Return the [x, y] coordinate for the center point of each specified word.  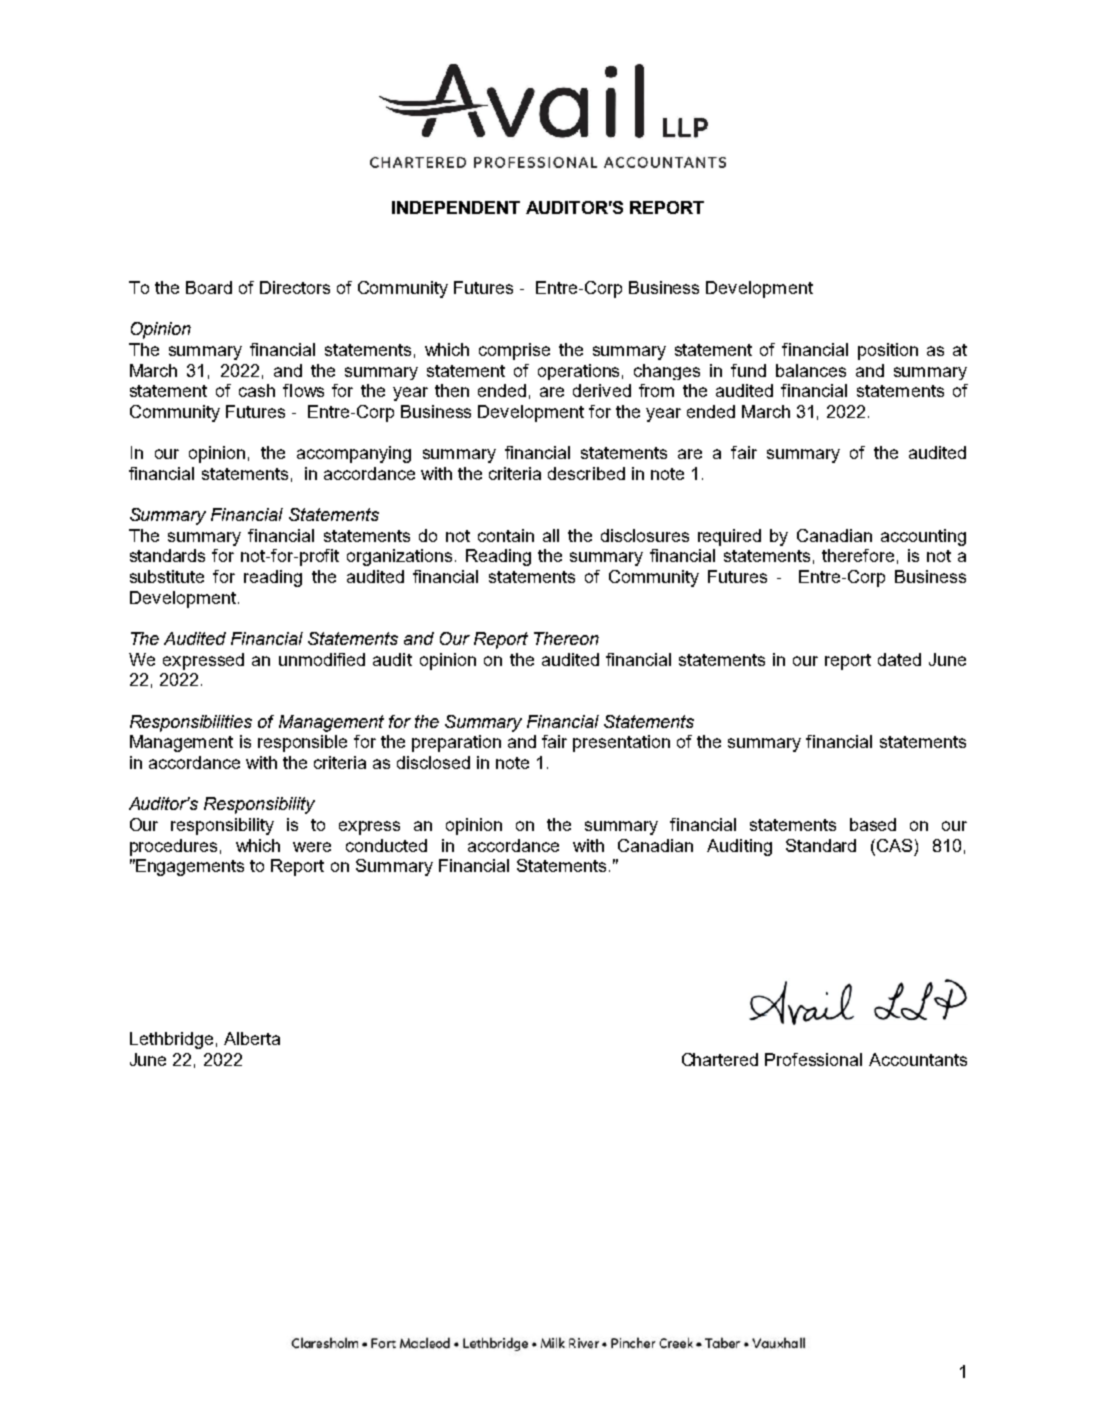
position [888, 351]
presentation [621, 743]
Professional [813, 1059]
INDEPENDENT [456, 207]
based [873, 824]
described [586, 473]
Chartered [720, 1059]
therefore [858, 555]
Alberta [252, 1038]
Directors [295, 287]
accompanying [354, 454]
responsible [302, 743]
